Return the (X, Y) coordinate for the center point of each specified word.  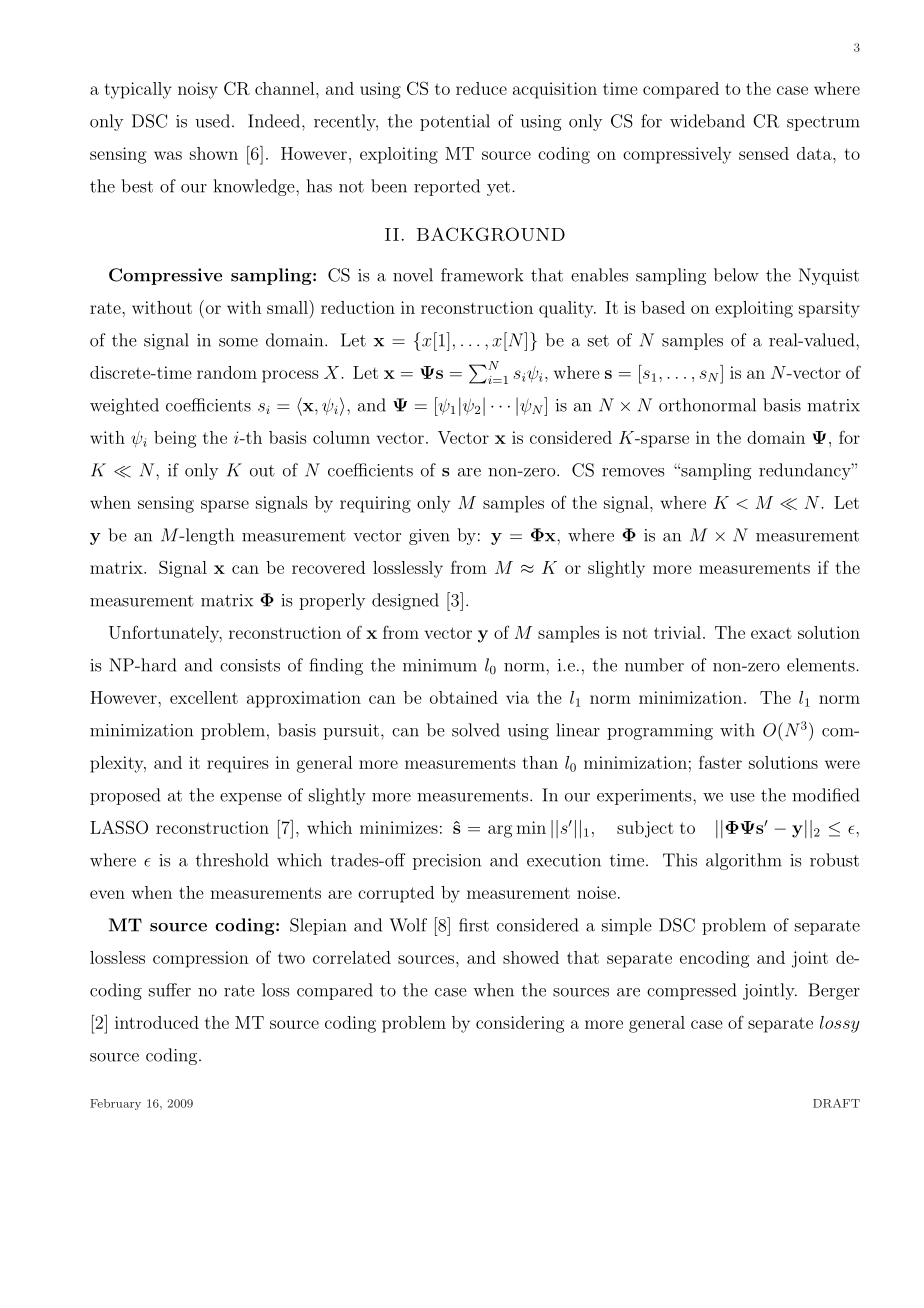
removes (633, 472)
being (175, 439)
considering (520, 1024)
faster (720, 762)
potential (455, 122)
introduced (157, 1022)
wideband (707, 121)
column (341, 437)
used (212, 121)
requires (238, 764)
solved (476, 730)
